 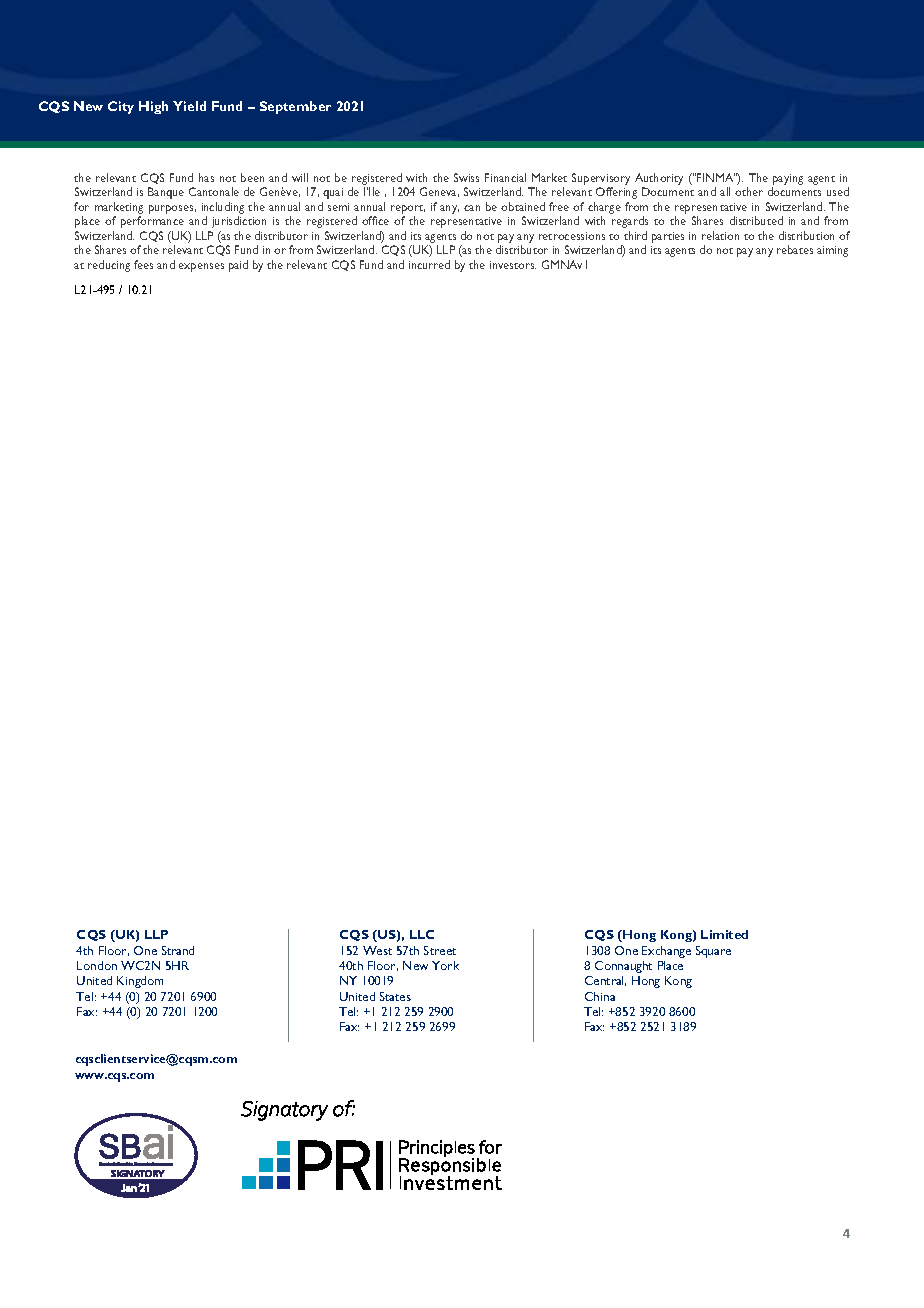 I want to click on paying, so click(x=787, y=181).
